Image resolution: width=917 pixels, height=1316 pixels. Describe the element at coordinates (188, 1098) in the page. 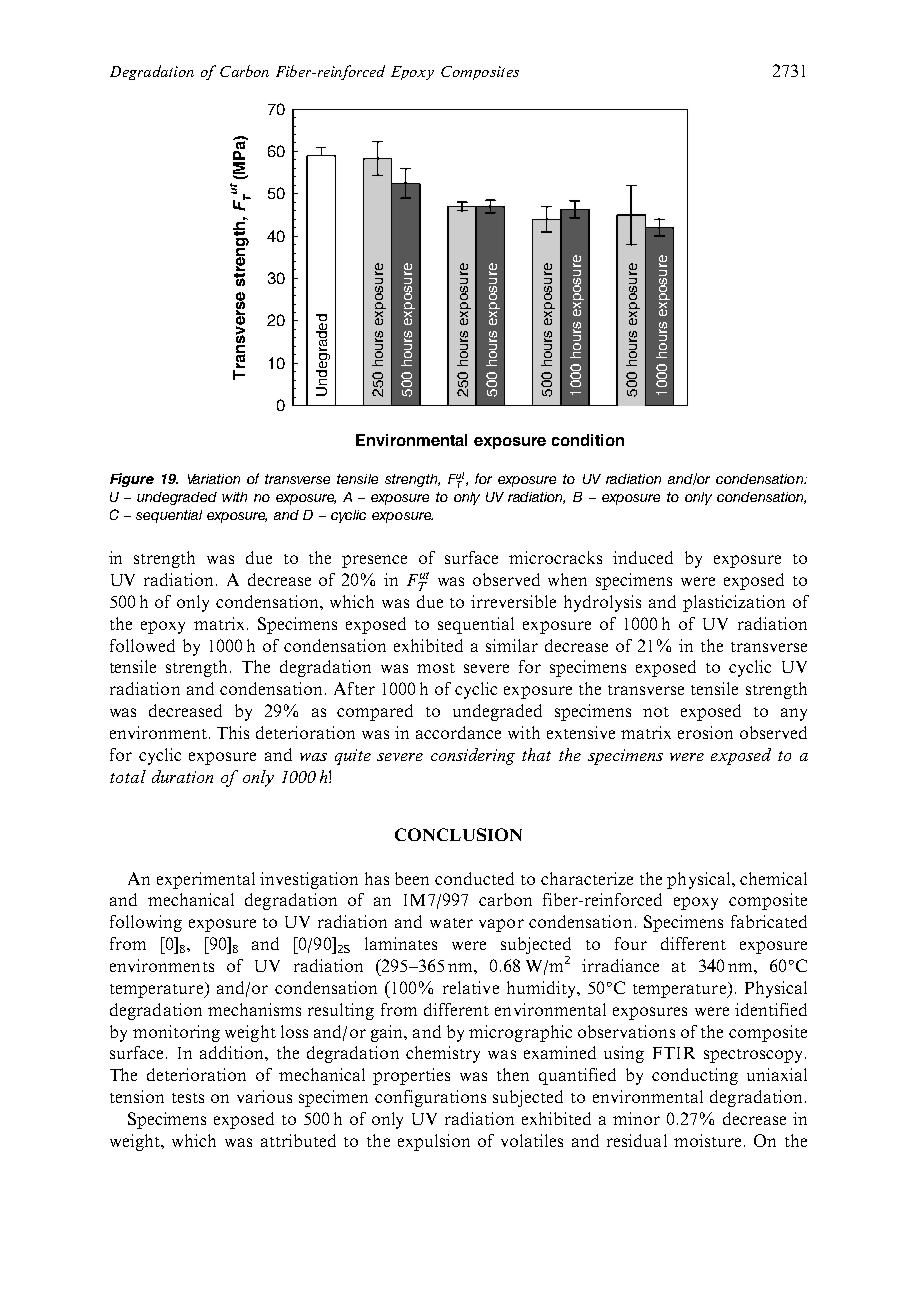

I see `tests` at that location.
